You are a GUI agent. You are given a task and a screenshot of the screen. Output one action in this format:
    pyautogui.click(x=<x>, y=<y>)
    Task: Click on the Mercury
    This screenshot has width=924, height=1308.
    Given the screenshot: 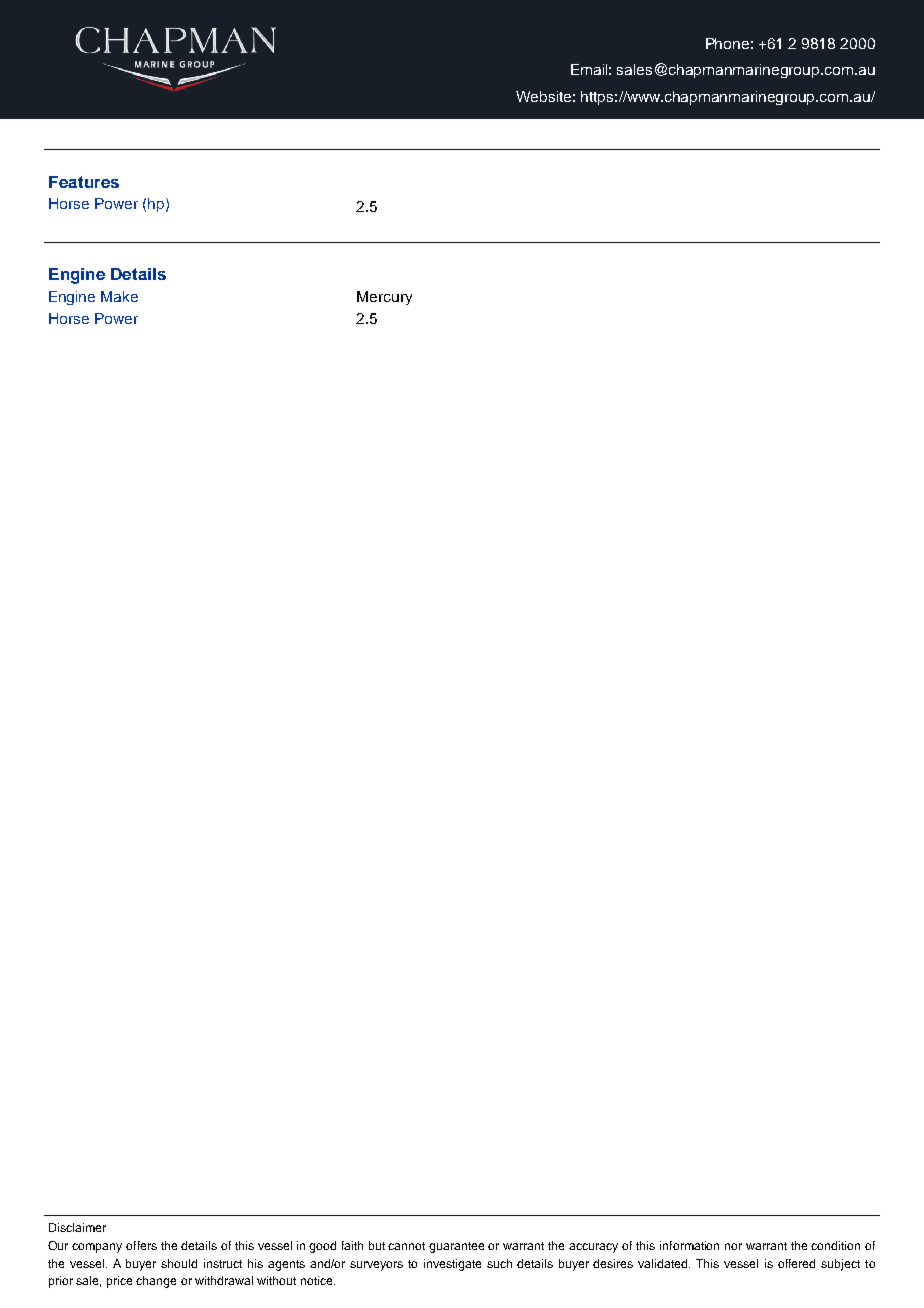 What is the action you would take?
    pyautogui.click(x=384, y=298)
